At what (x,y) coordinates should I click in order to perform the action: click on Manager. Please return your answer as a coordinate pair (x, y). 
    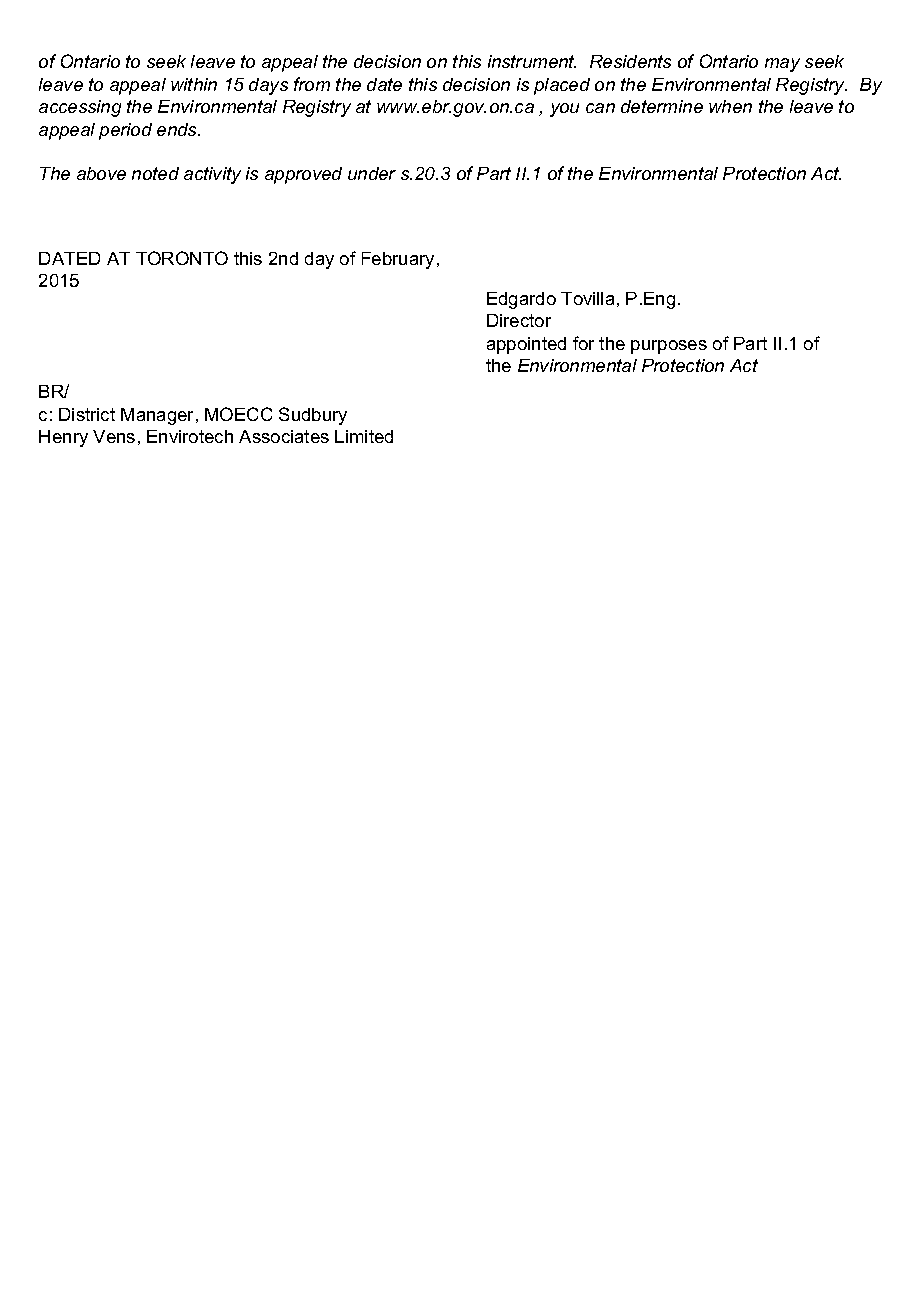
    Looking at the image, I should click on (159, 416).
